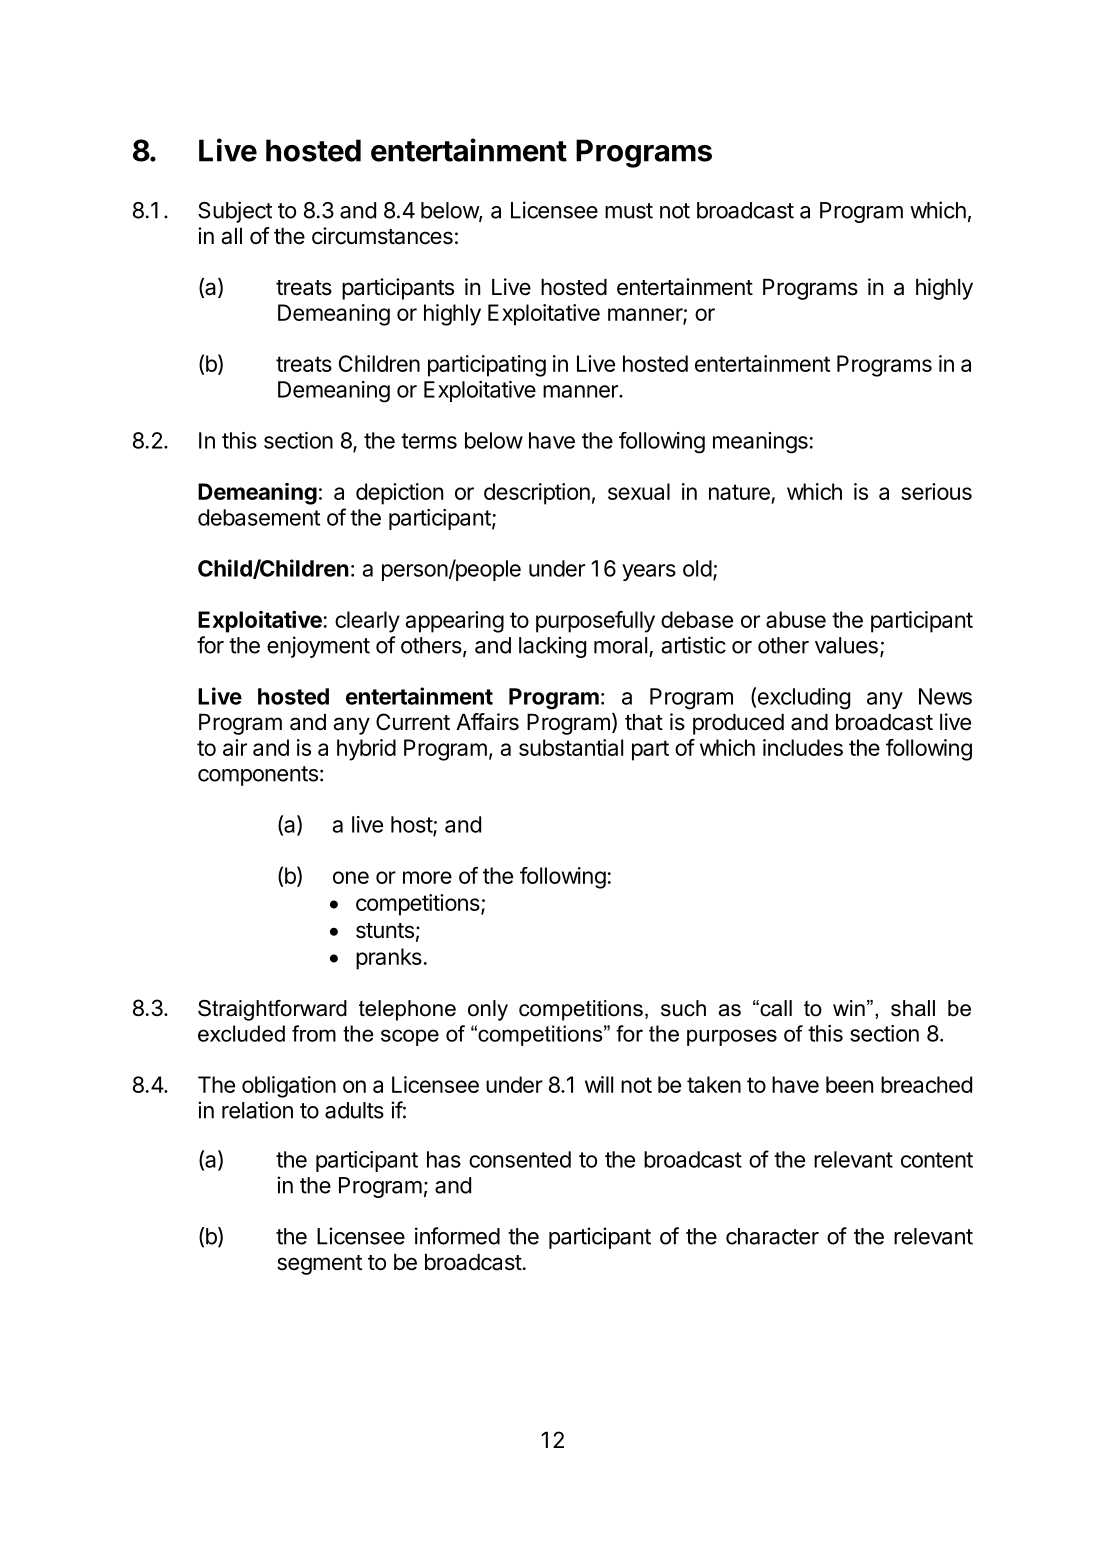  Describe the element at coordinates (320, 1265) in the page. I see `segment` at that location.
